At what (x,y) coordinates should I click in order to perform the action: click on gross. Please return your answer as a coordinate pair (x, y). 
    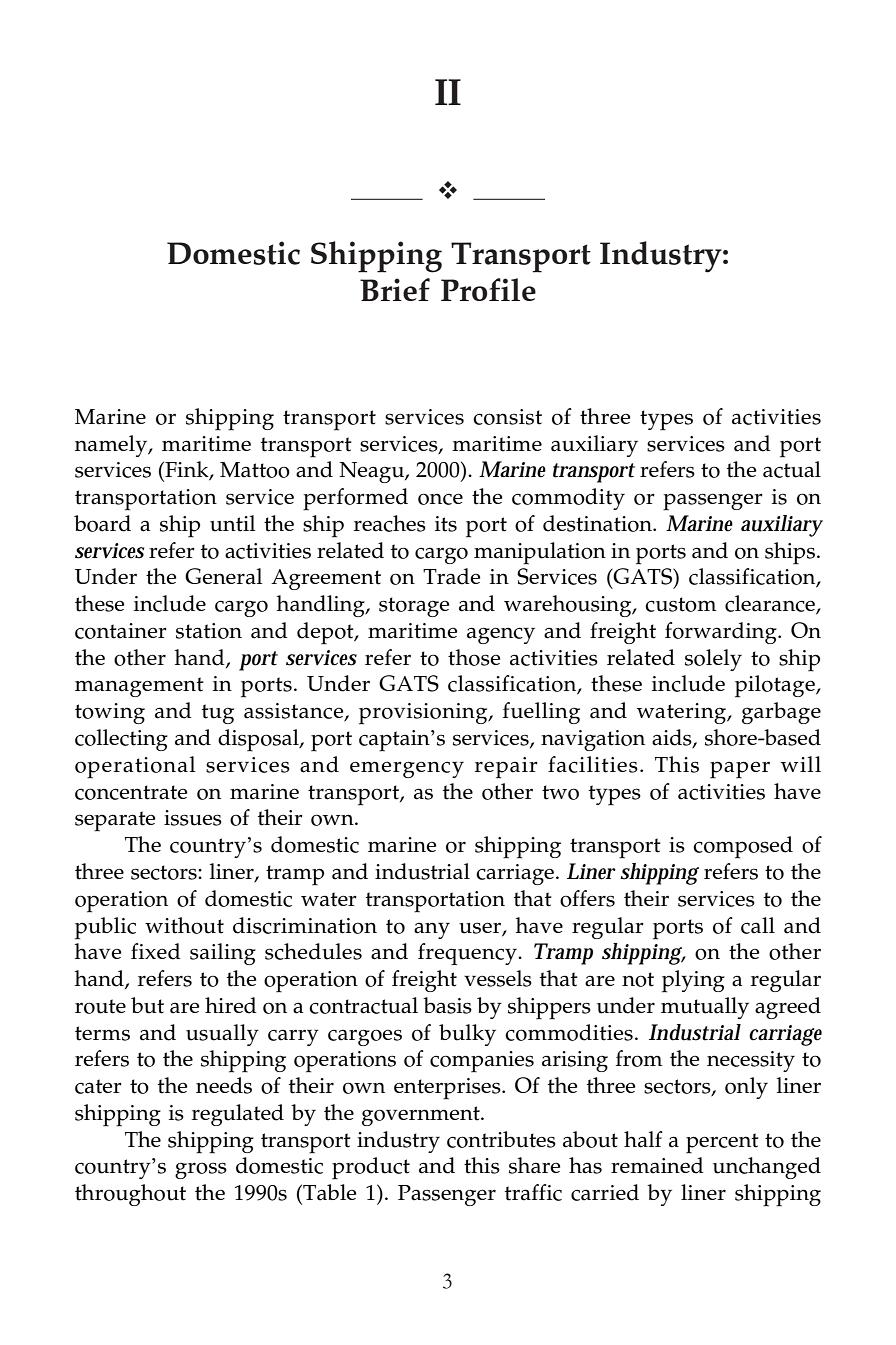
    Looking at the image, I should click on (201, 1170).
